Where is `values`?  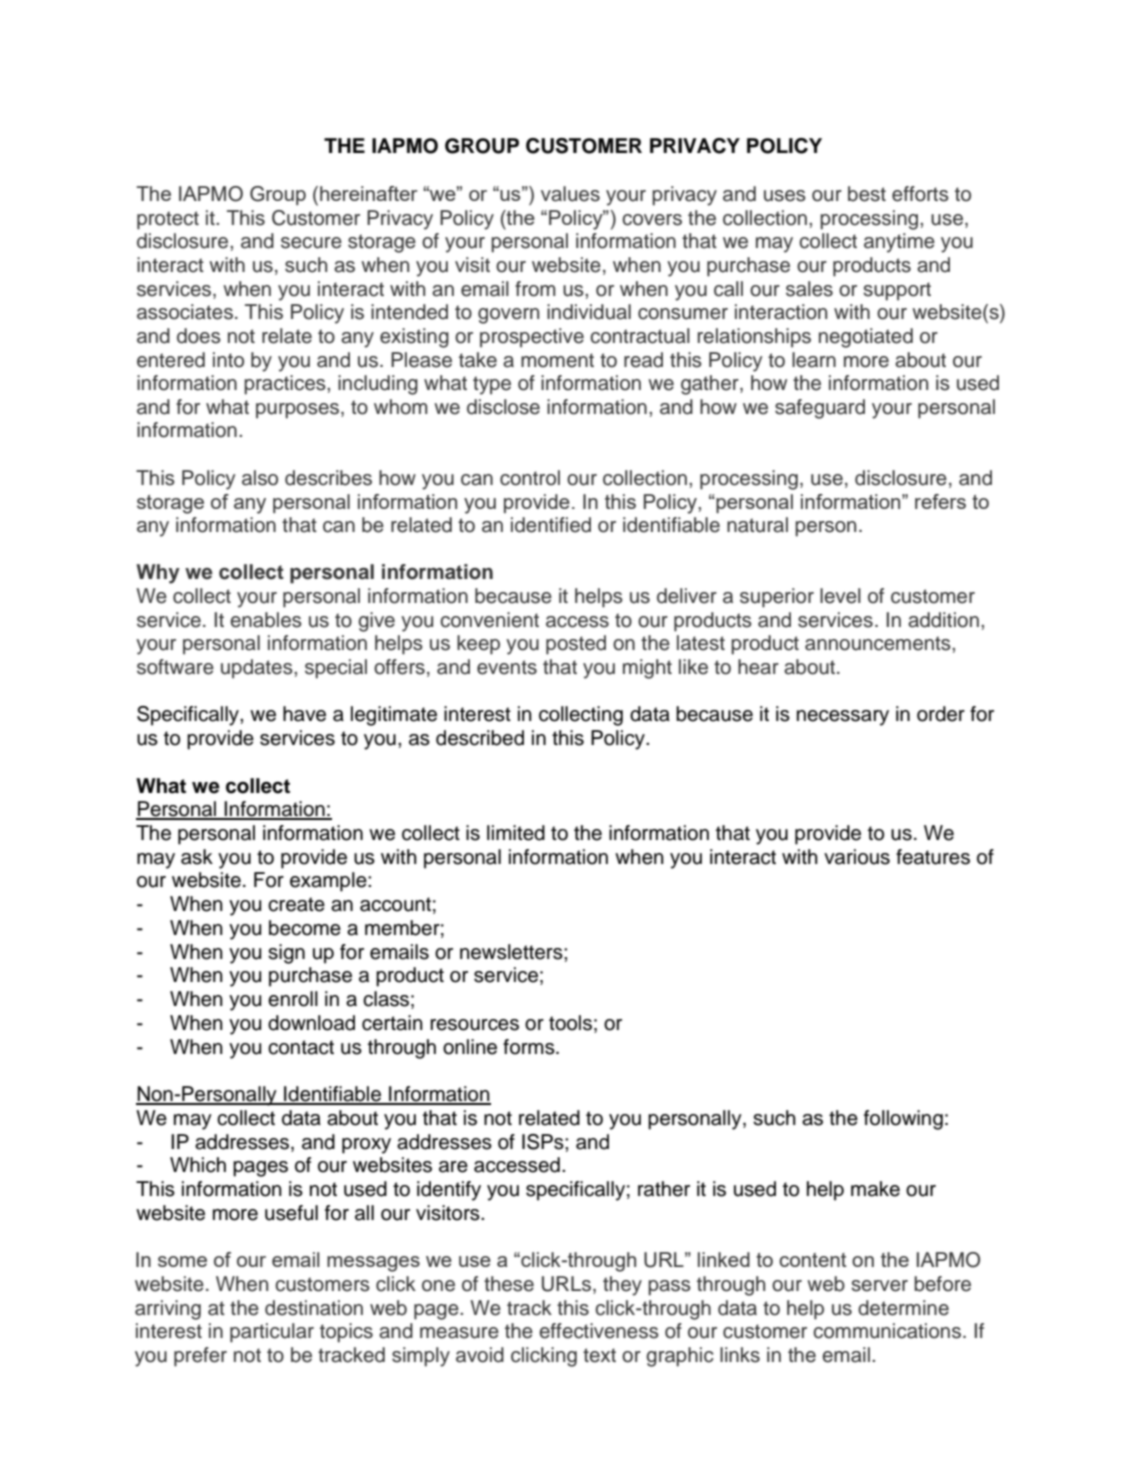
values is located at coordinates (570, 194).
